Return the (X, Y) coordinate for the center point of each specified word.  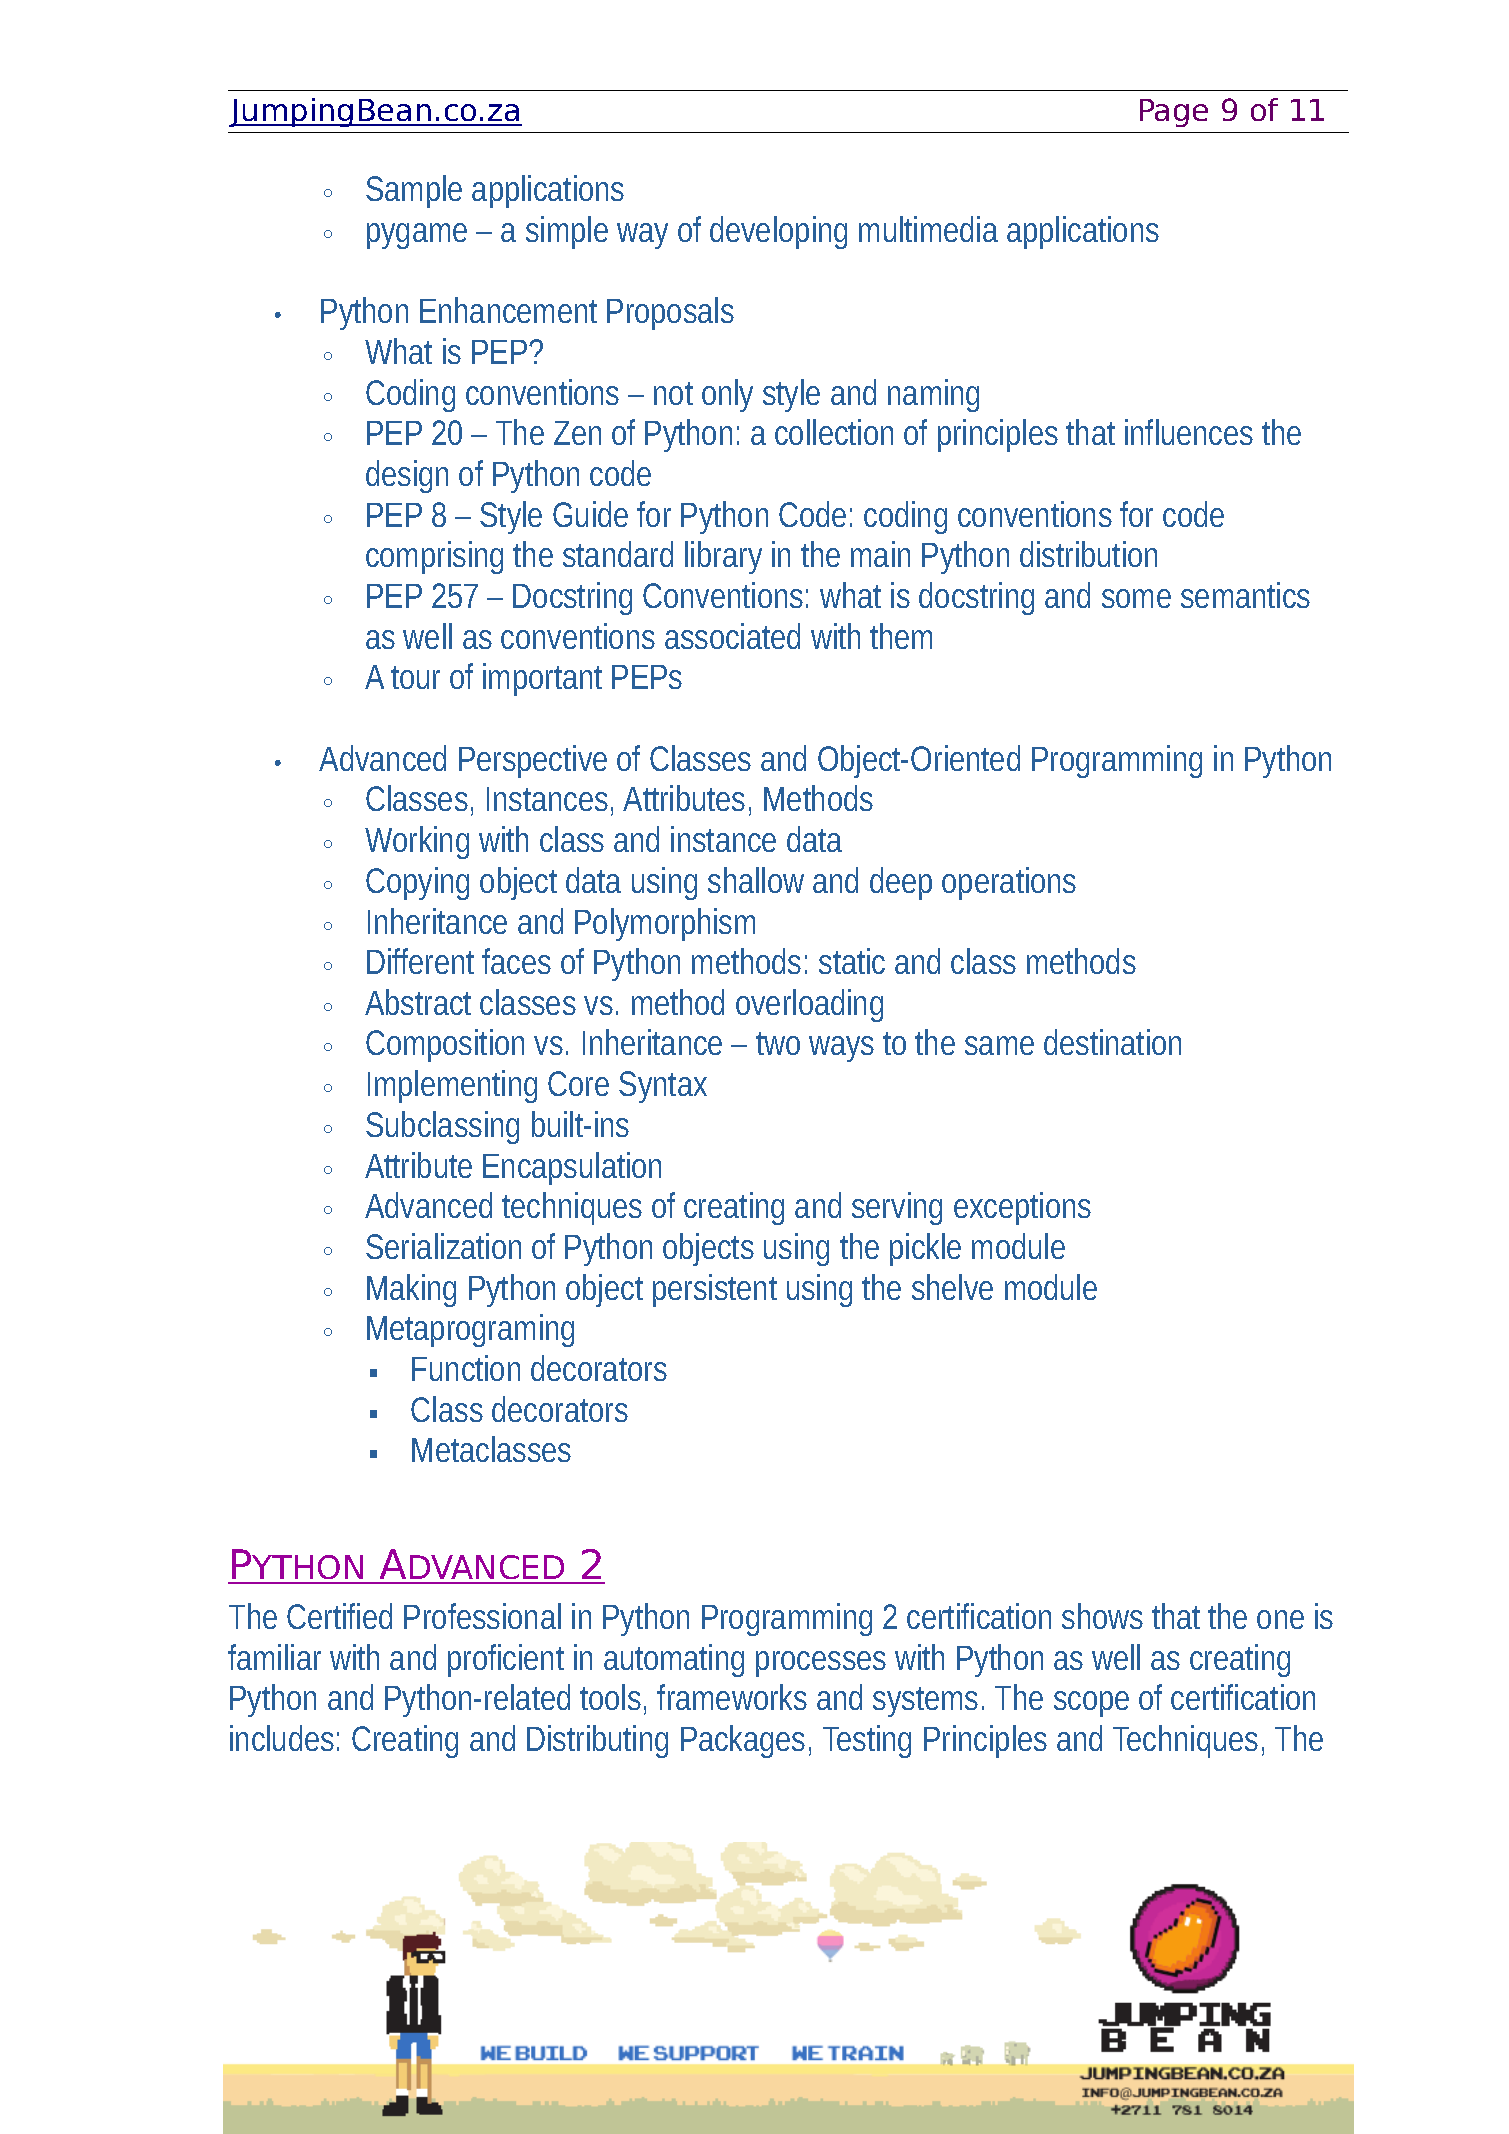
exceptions (1022, 1208)
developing (778, 232)
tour (415, 677)
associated (732, 636)
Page (1174, 113)
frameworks (732, 1697)
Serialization (443, 1246)
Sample (414, 191)
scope (1091, 1704)
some (1136, 598)
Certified (339, 1616)
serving (897, 1208)
